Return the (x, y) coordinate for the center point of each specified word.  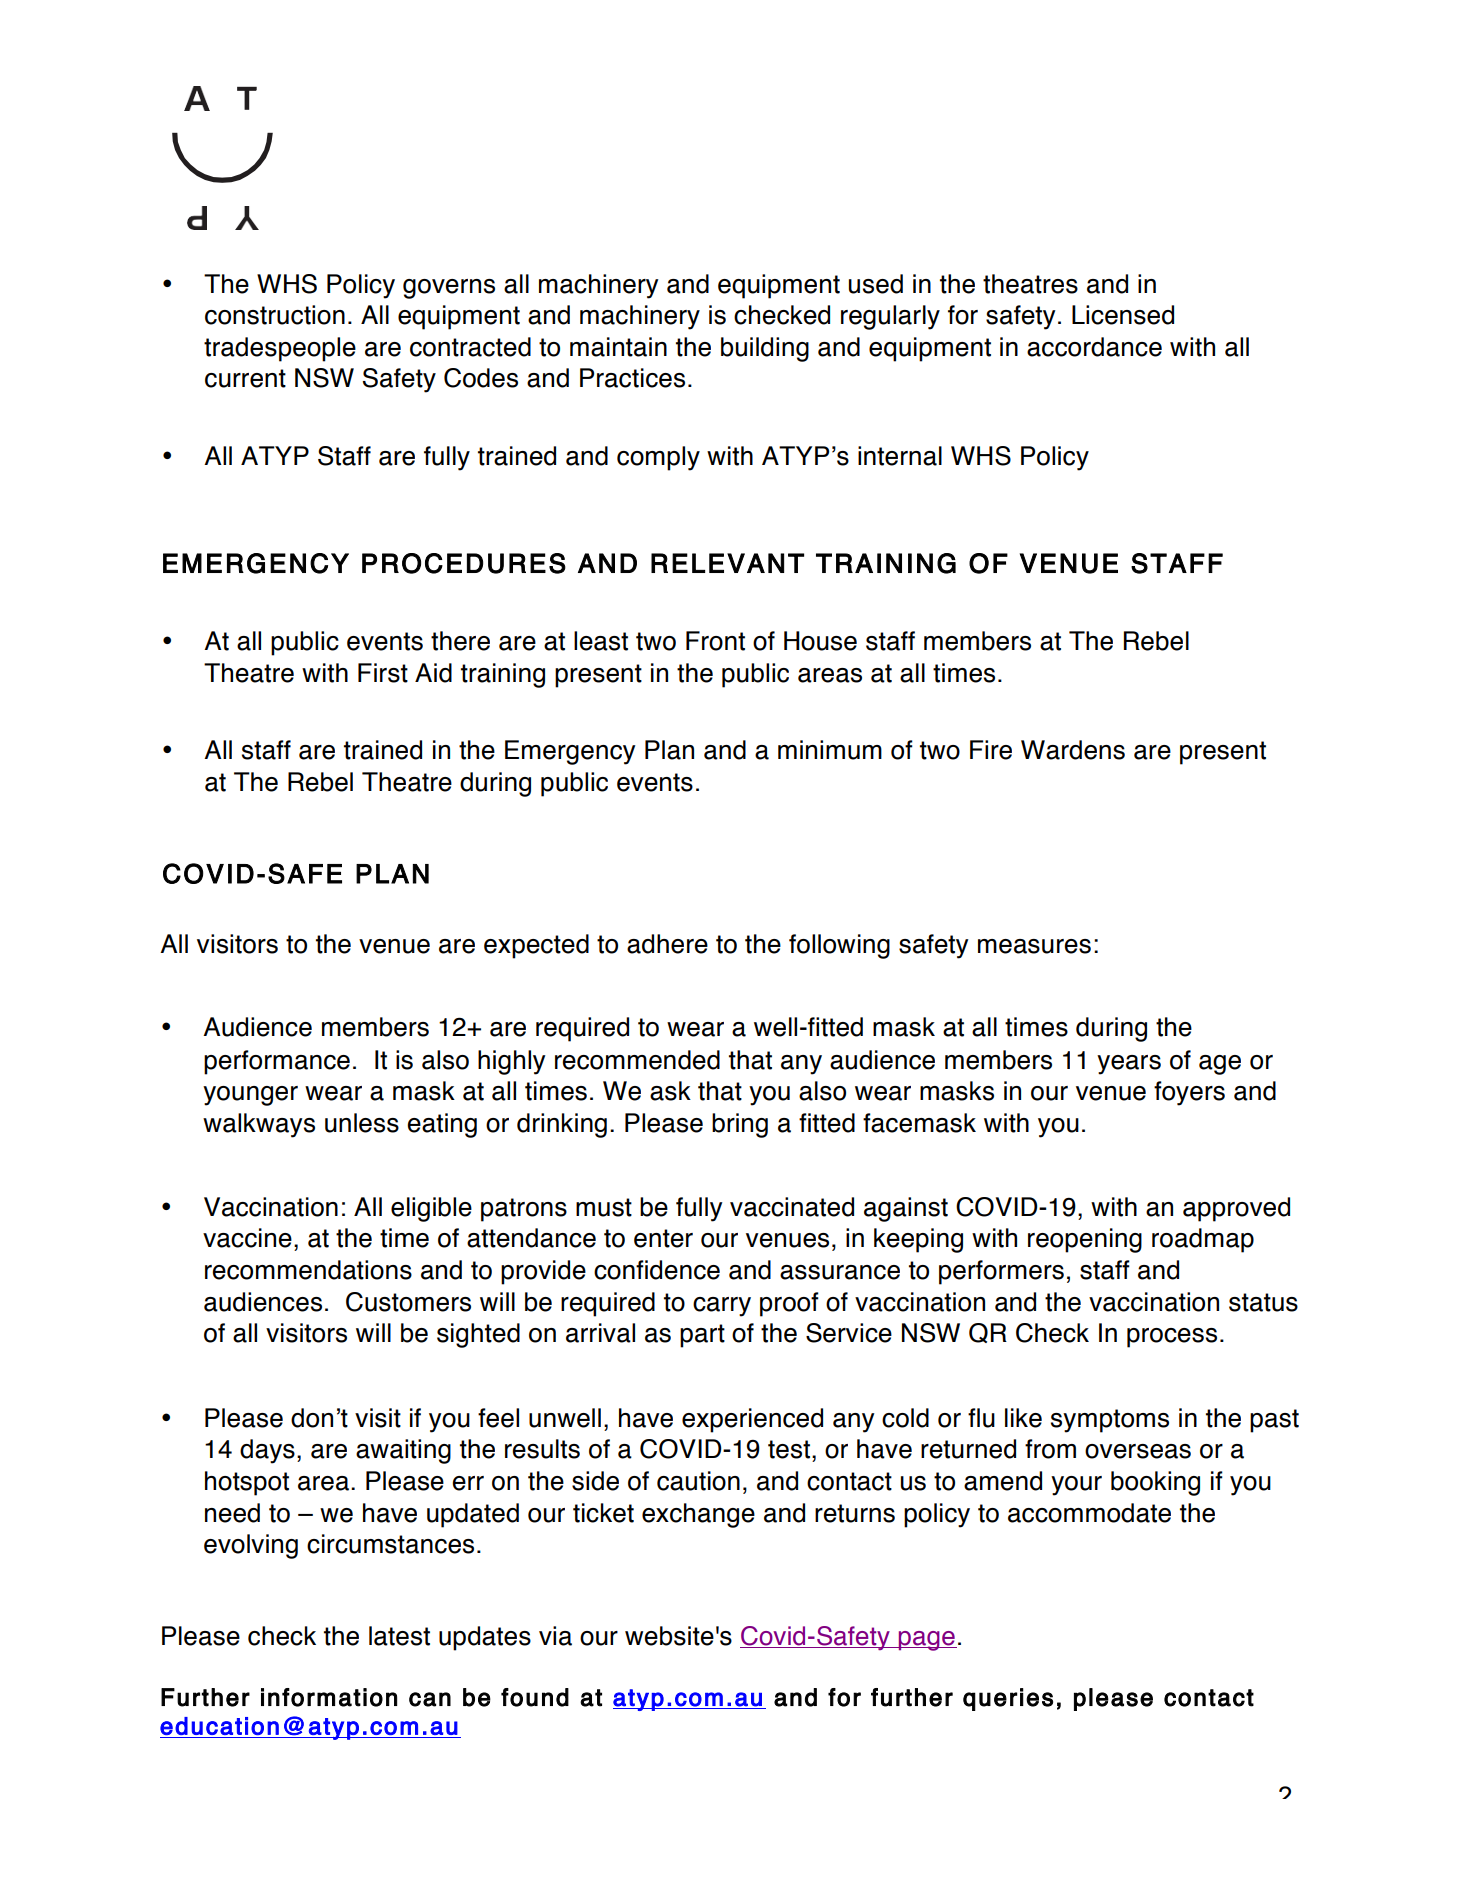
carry (722, 1307)
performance (277, 1062)
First (383, 673)
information (329, 1697)
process (1172, 1338)
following (839, 946)
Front (715, 641)
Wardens (1073, 750)
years (1129, 1065)
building (765, 349)
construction (275, 315)
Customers (408, 1302)
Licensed (1123, 315)
